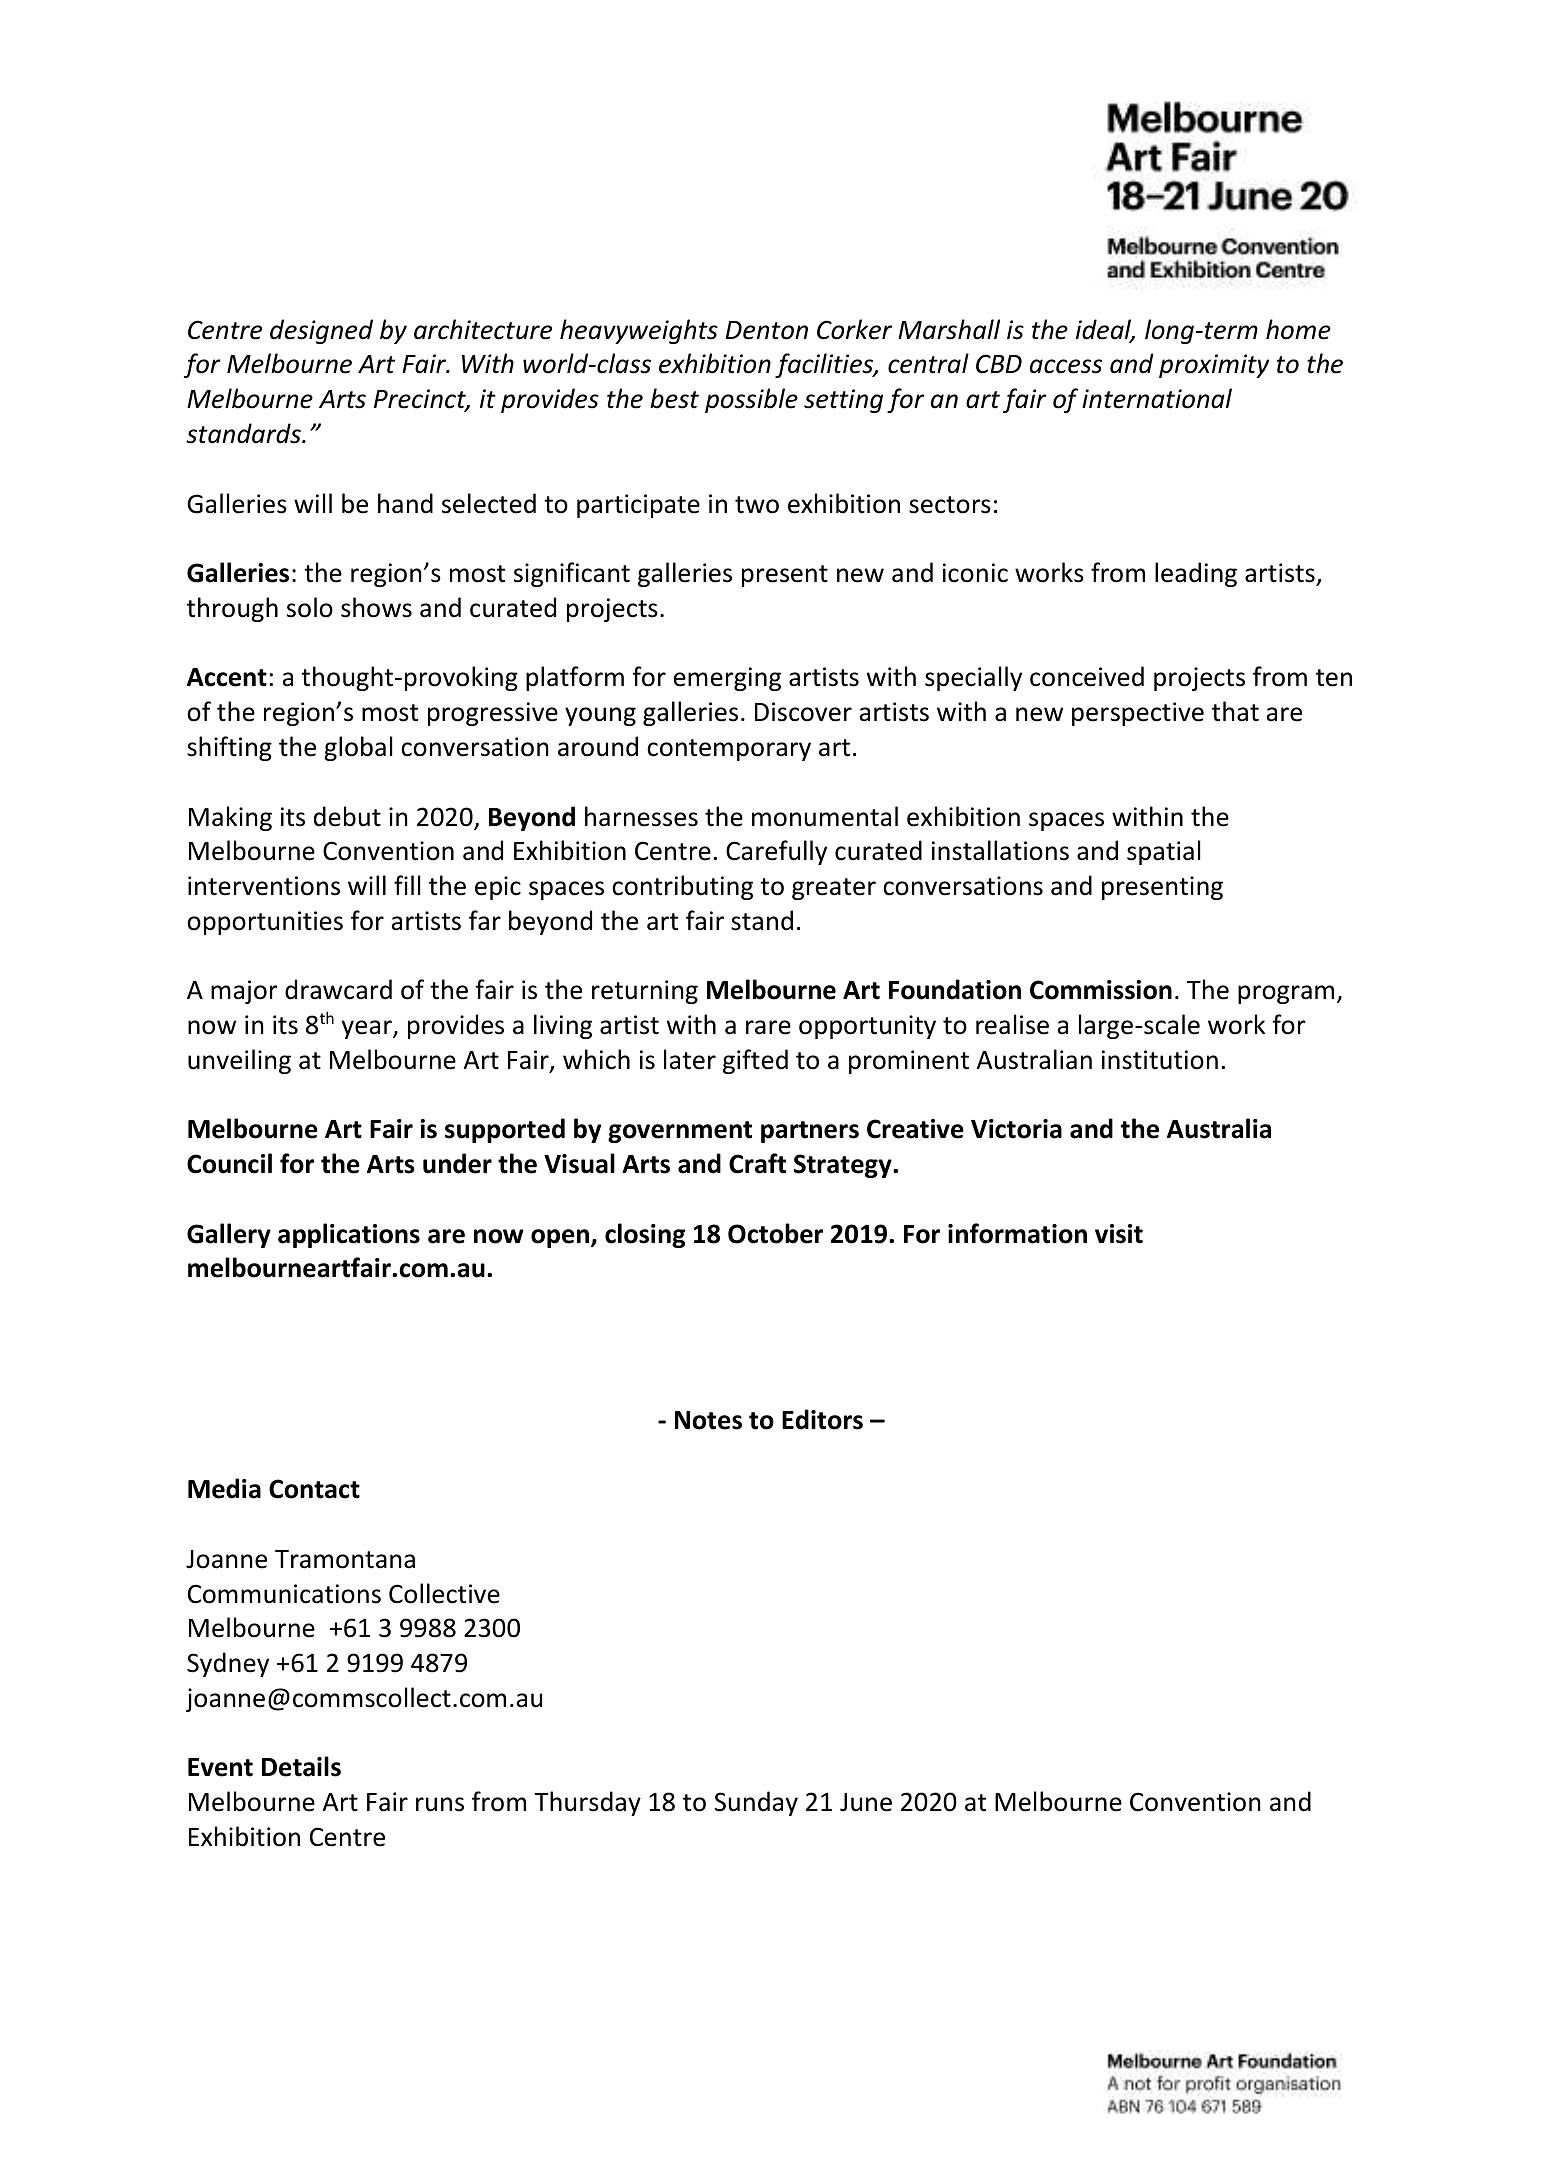 This image has width=1542, height=2180. I want to click on Discover, so click(803, 712).
